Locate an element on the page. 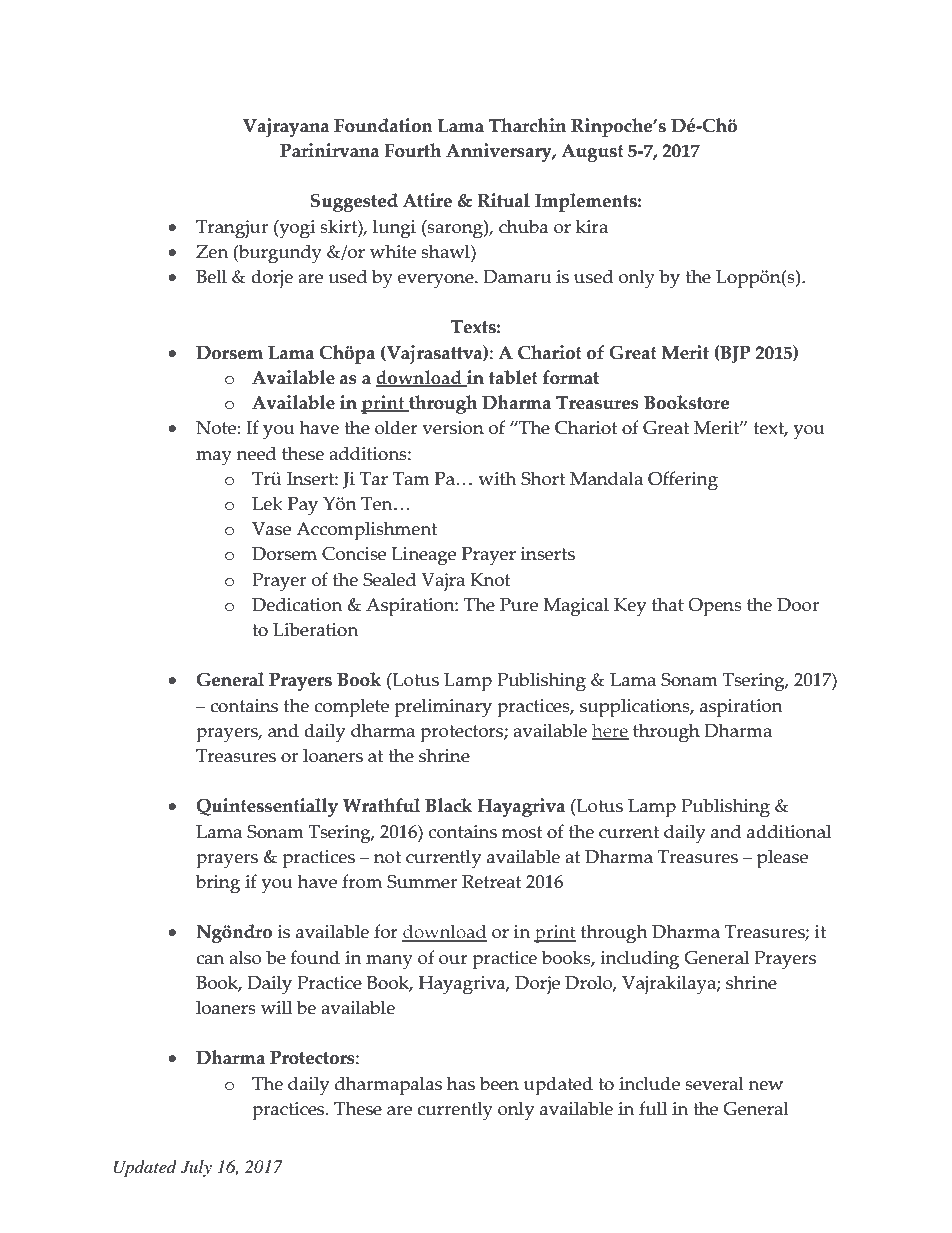 The height and width of the image is (1233, 952). bring is located at coordinates (218, 884).
